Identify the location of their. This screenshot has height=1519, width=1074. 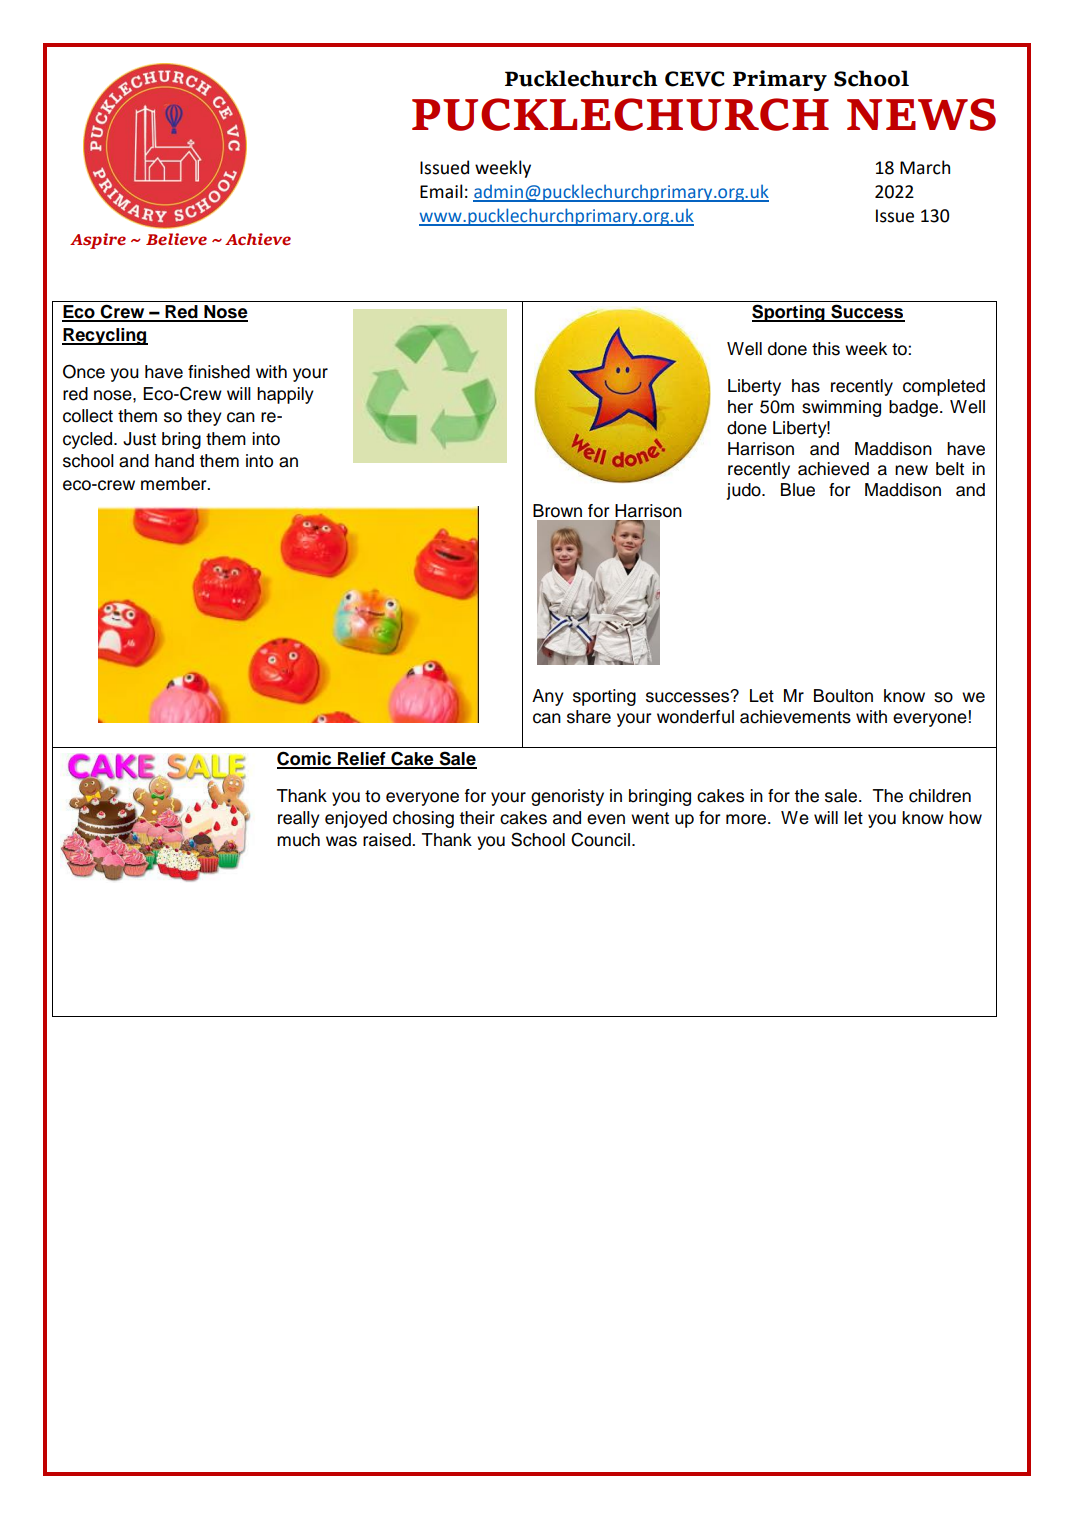
(477, 818).
